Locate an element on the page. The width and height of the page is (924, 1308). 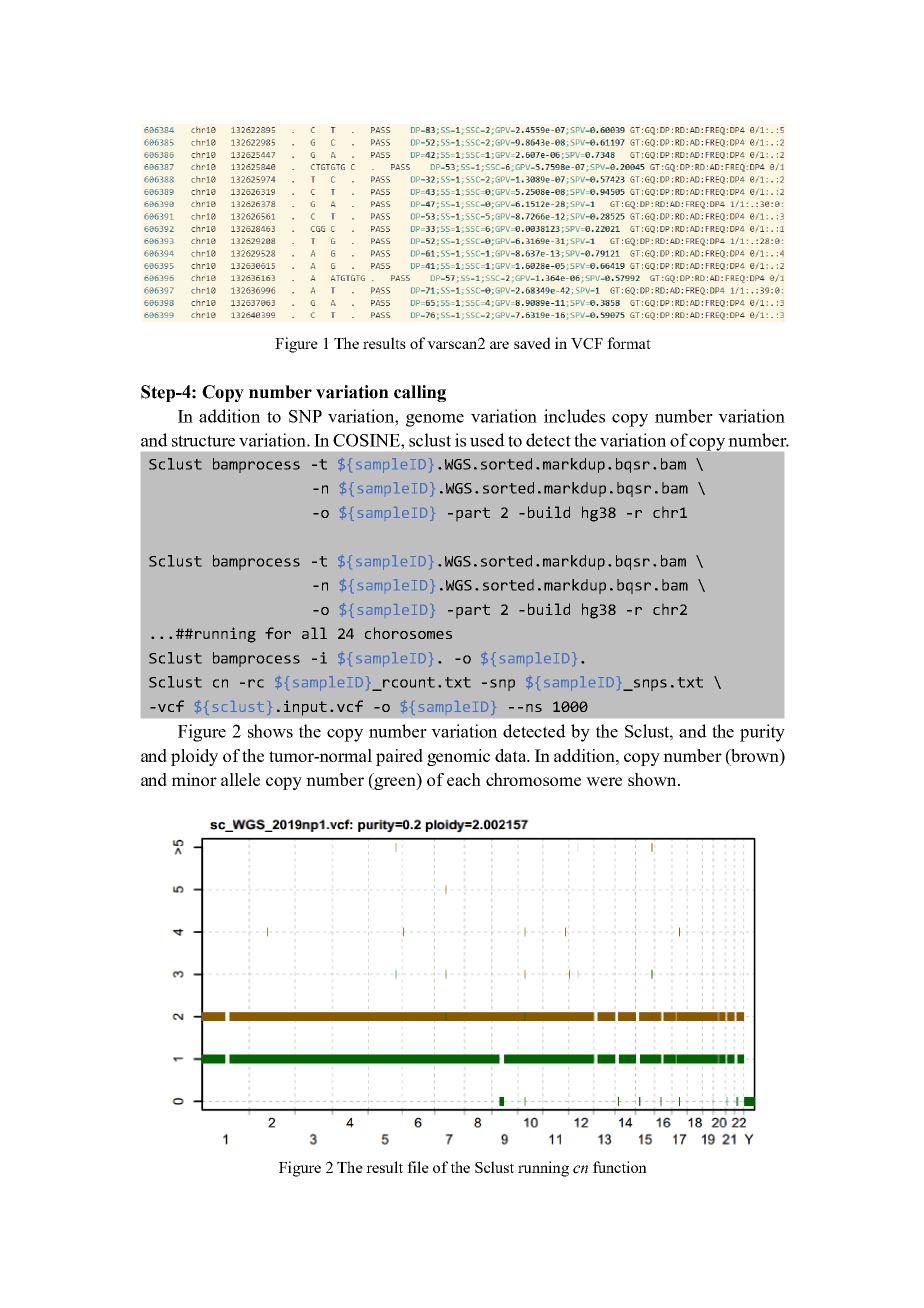
file is located at coordinates (418, 1167).
